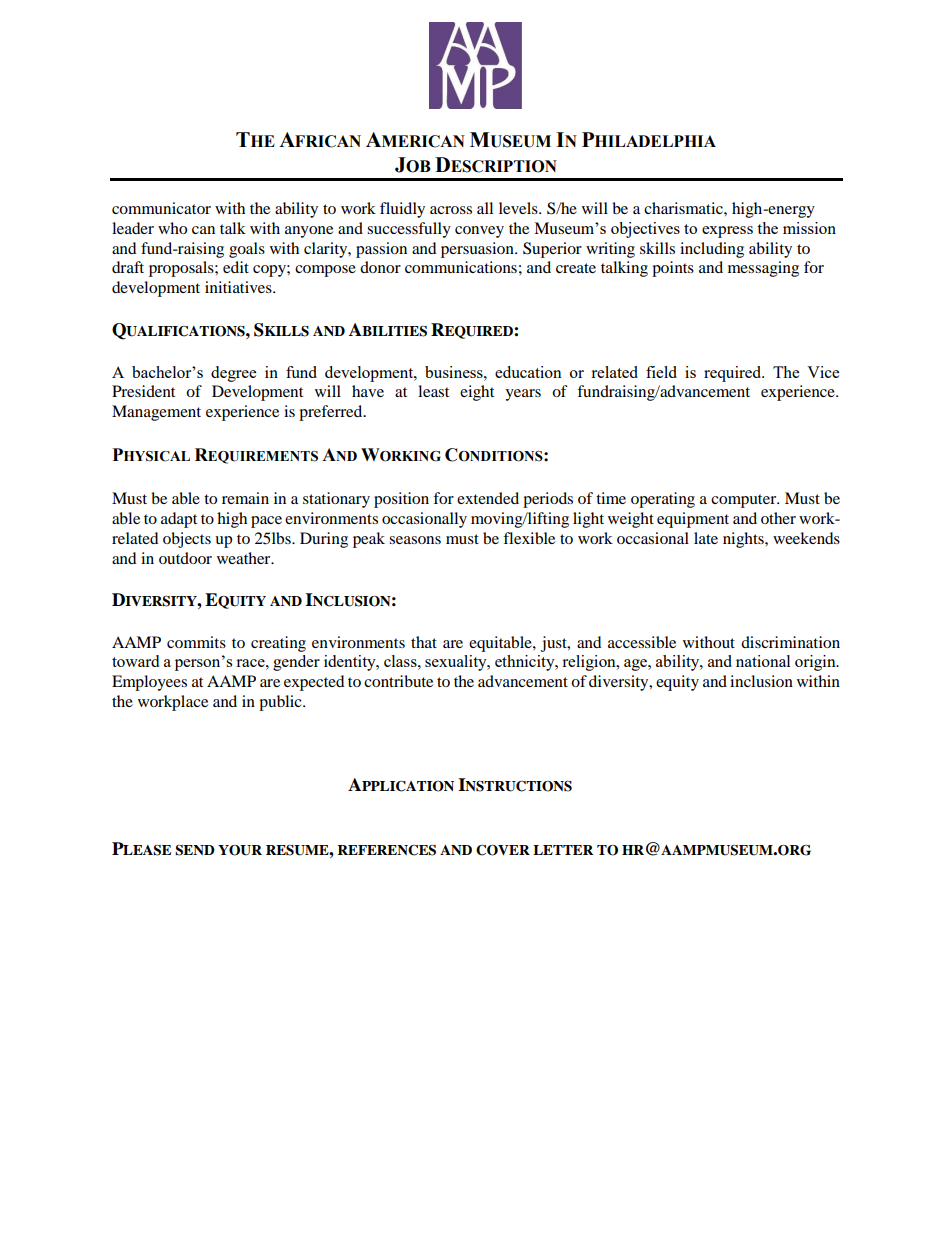 The width and height of the screenshot is (952, 1233). I want to click on SEND, so click(195, 850).
